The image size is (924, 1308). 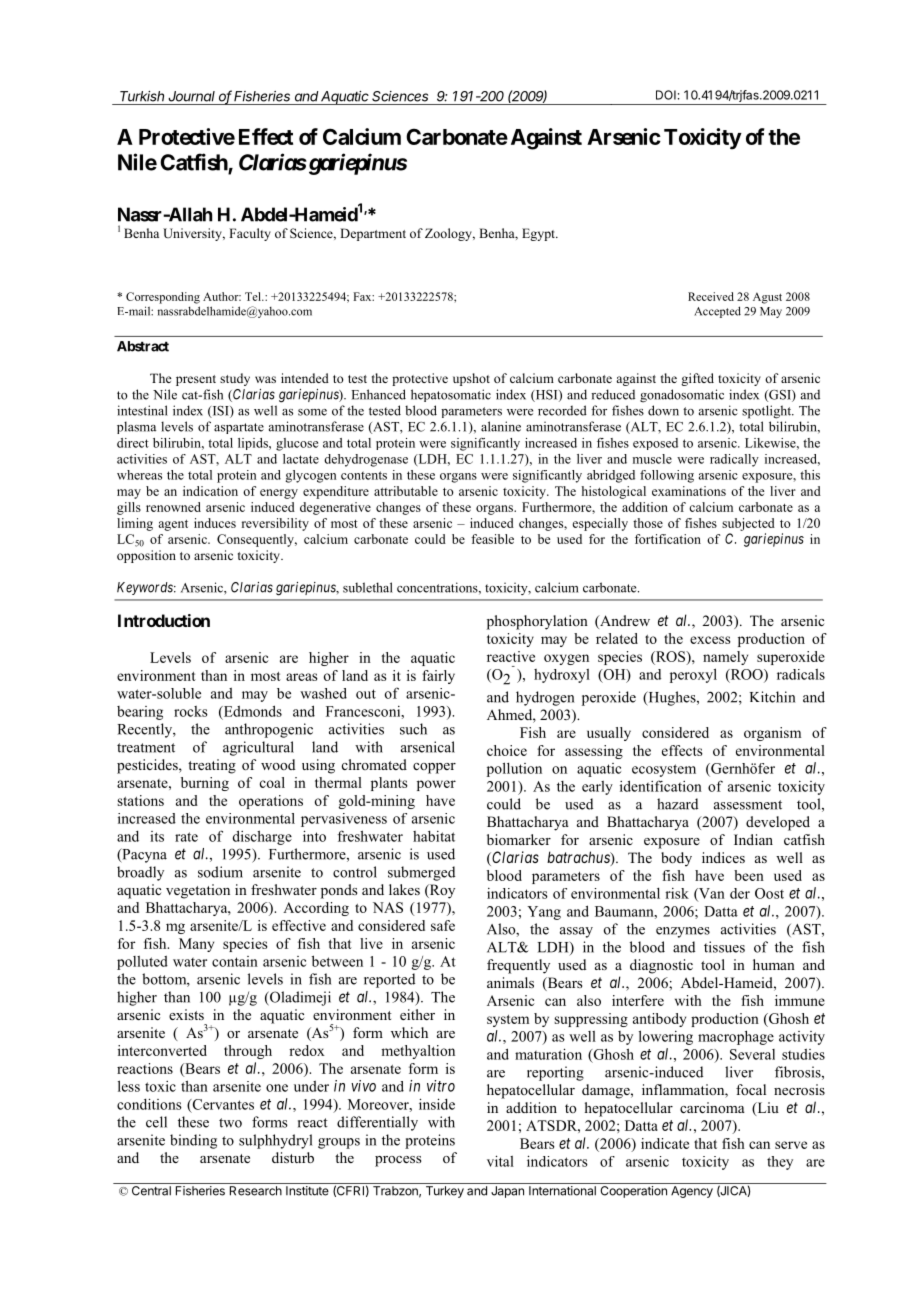 I want to click on Author, so click(x=222, y=296).
